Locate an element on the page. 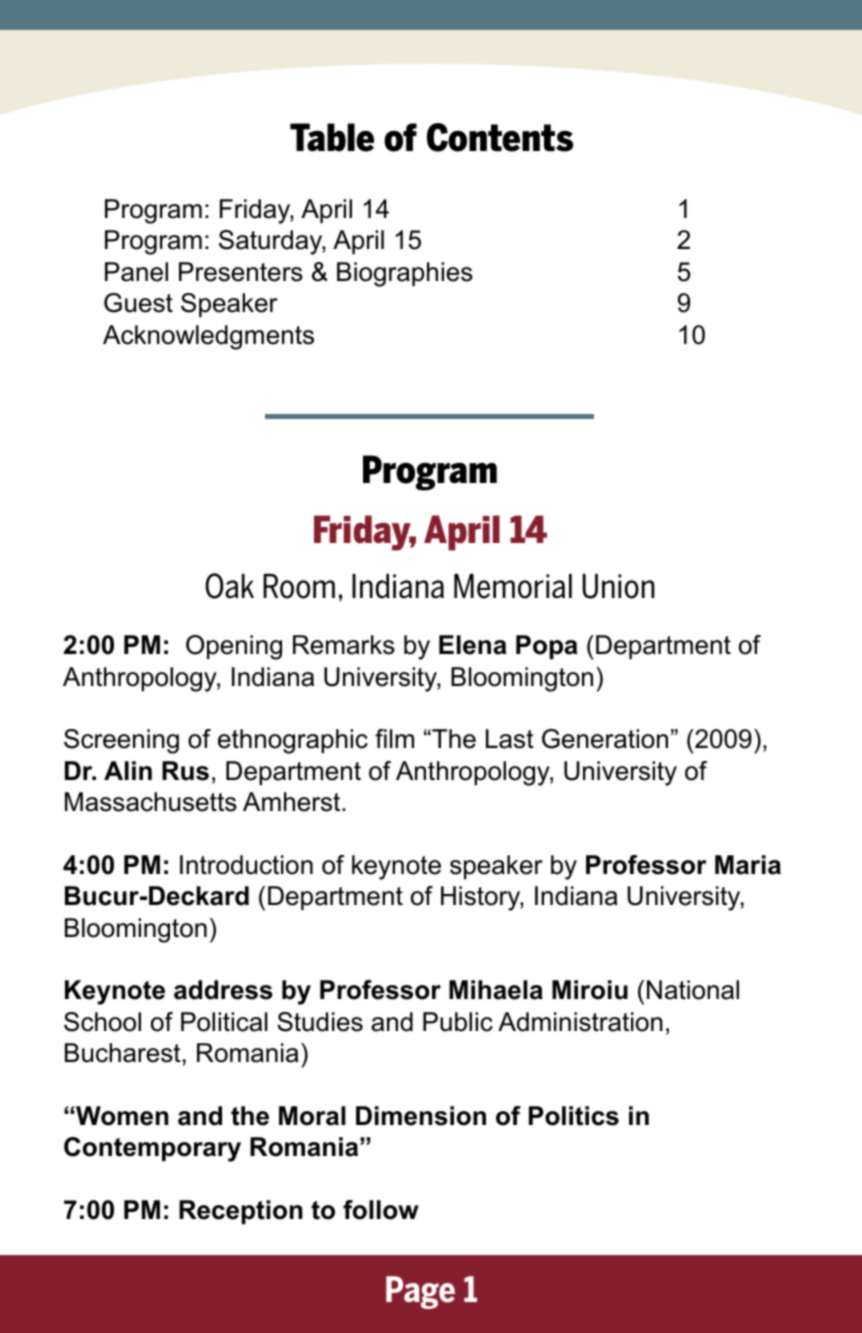 The image size is (862, 1333). National is located at coordinates (693, 990).
